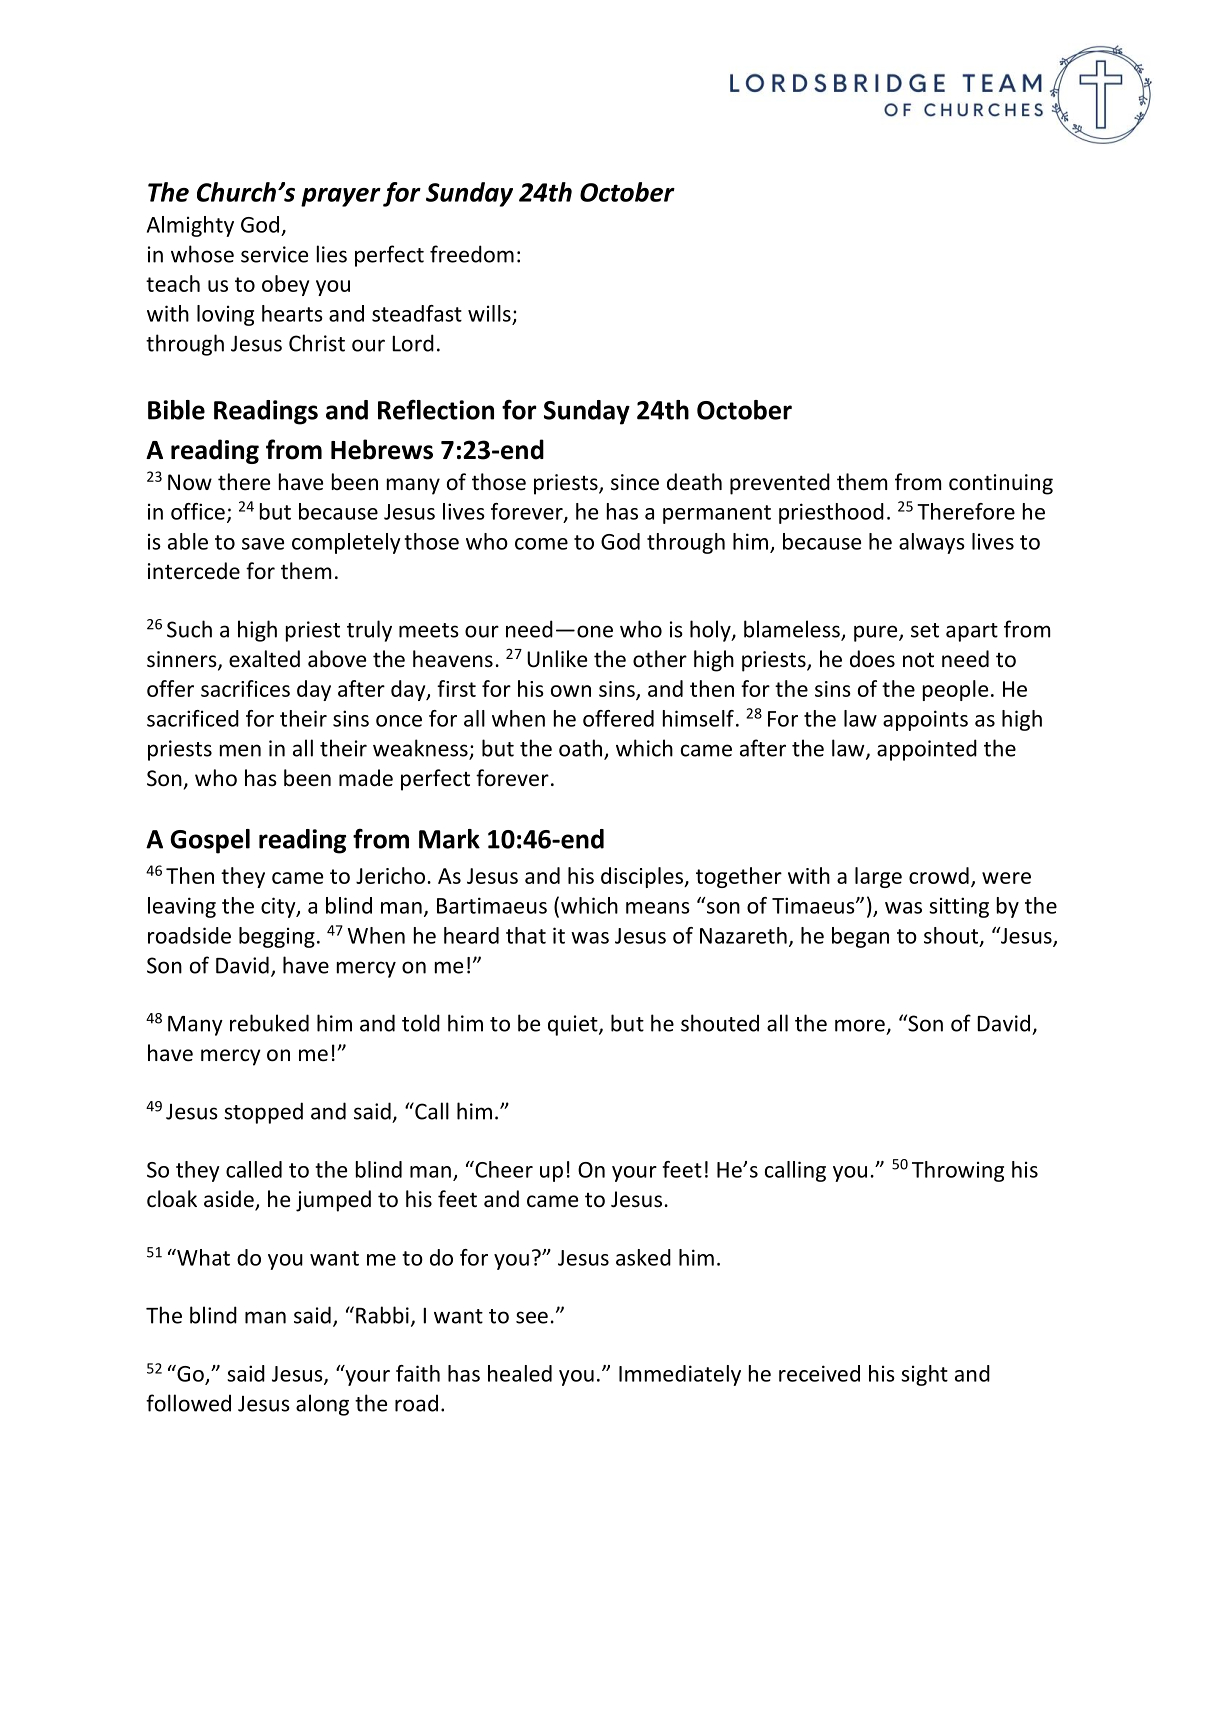 The image size is (1208, 1709). What do you see at coordinates (322, 1405) in the document?
I see `along` at bounding box center [322, 1405].
